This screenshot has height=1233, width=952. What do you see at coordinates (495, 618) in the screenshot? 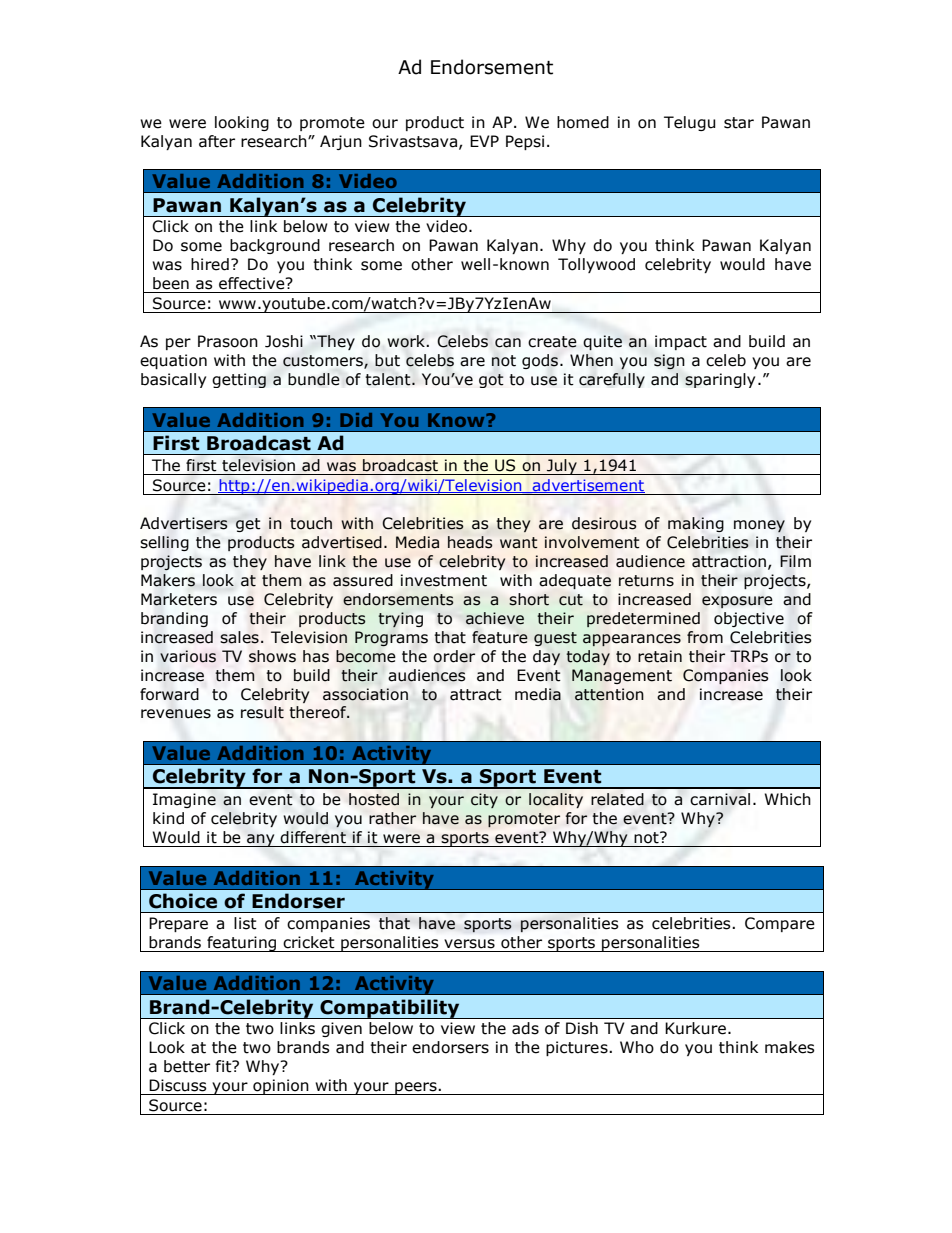
I see `achieve` at bounding box center [495, 618].
